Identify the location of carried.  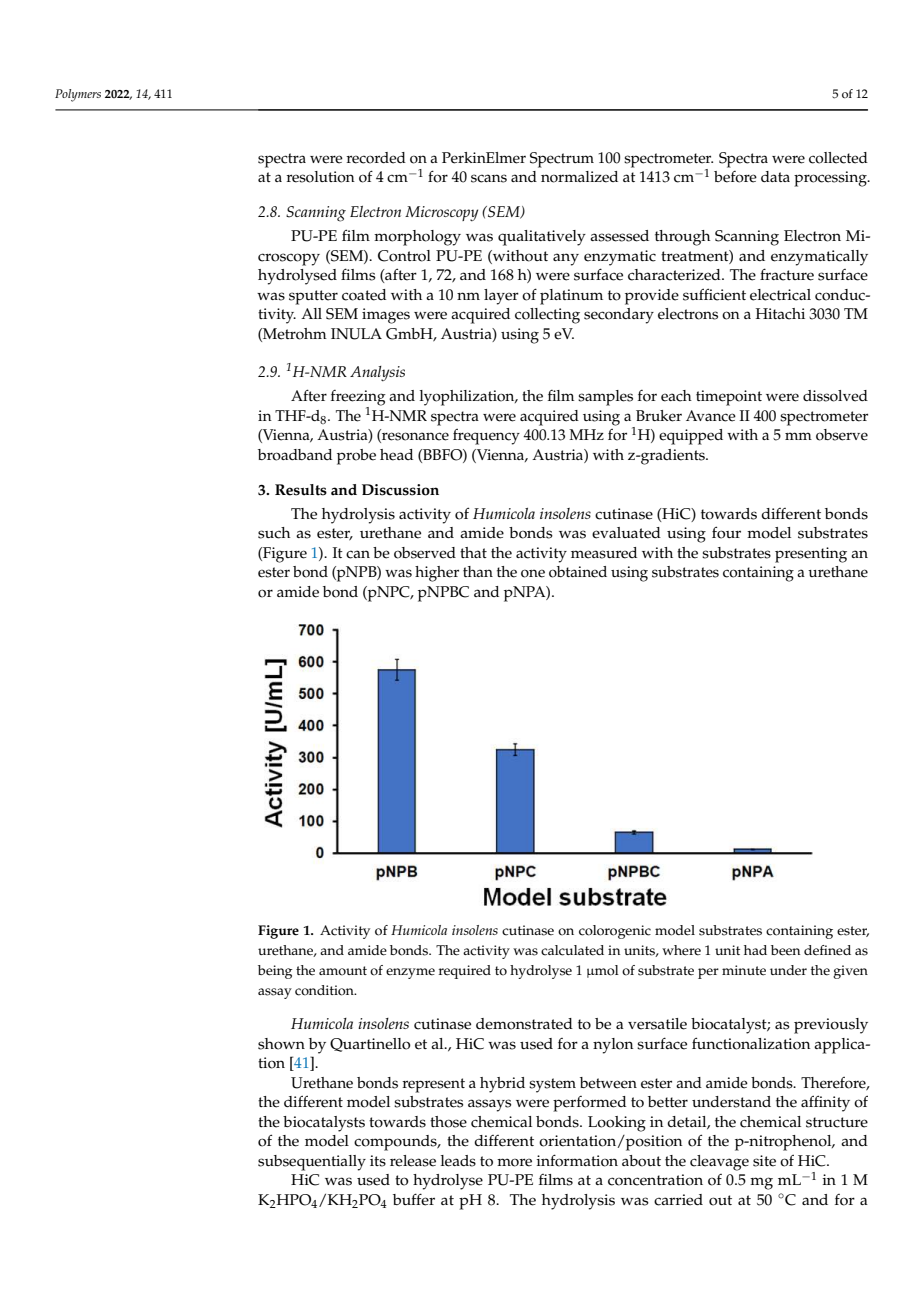
(678, 1200).
